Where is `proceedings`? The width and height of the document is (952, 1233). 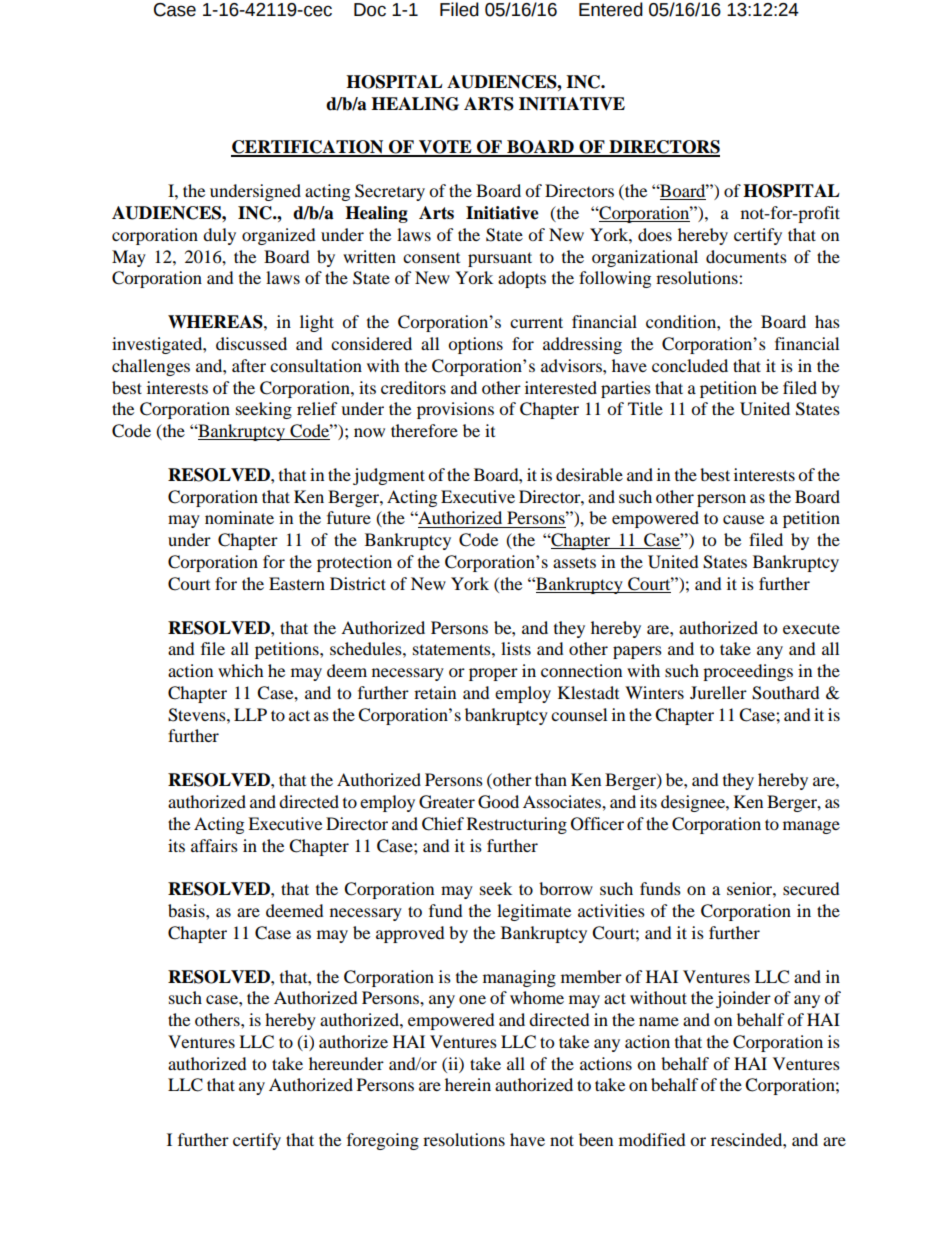
proceedings is located at coordinates (748, 672).
